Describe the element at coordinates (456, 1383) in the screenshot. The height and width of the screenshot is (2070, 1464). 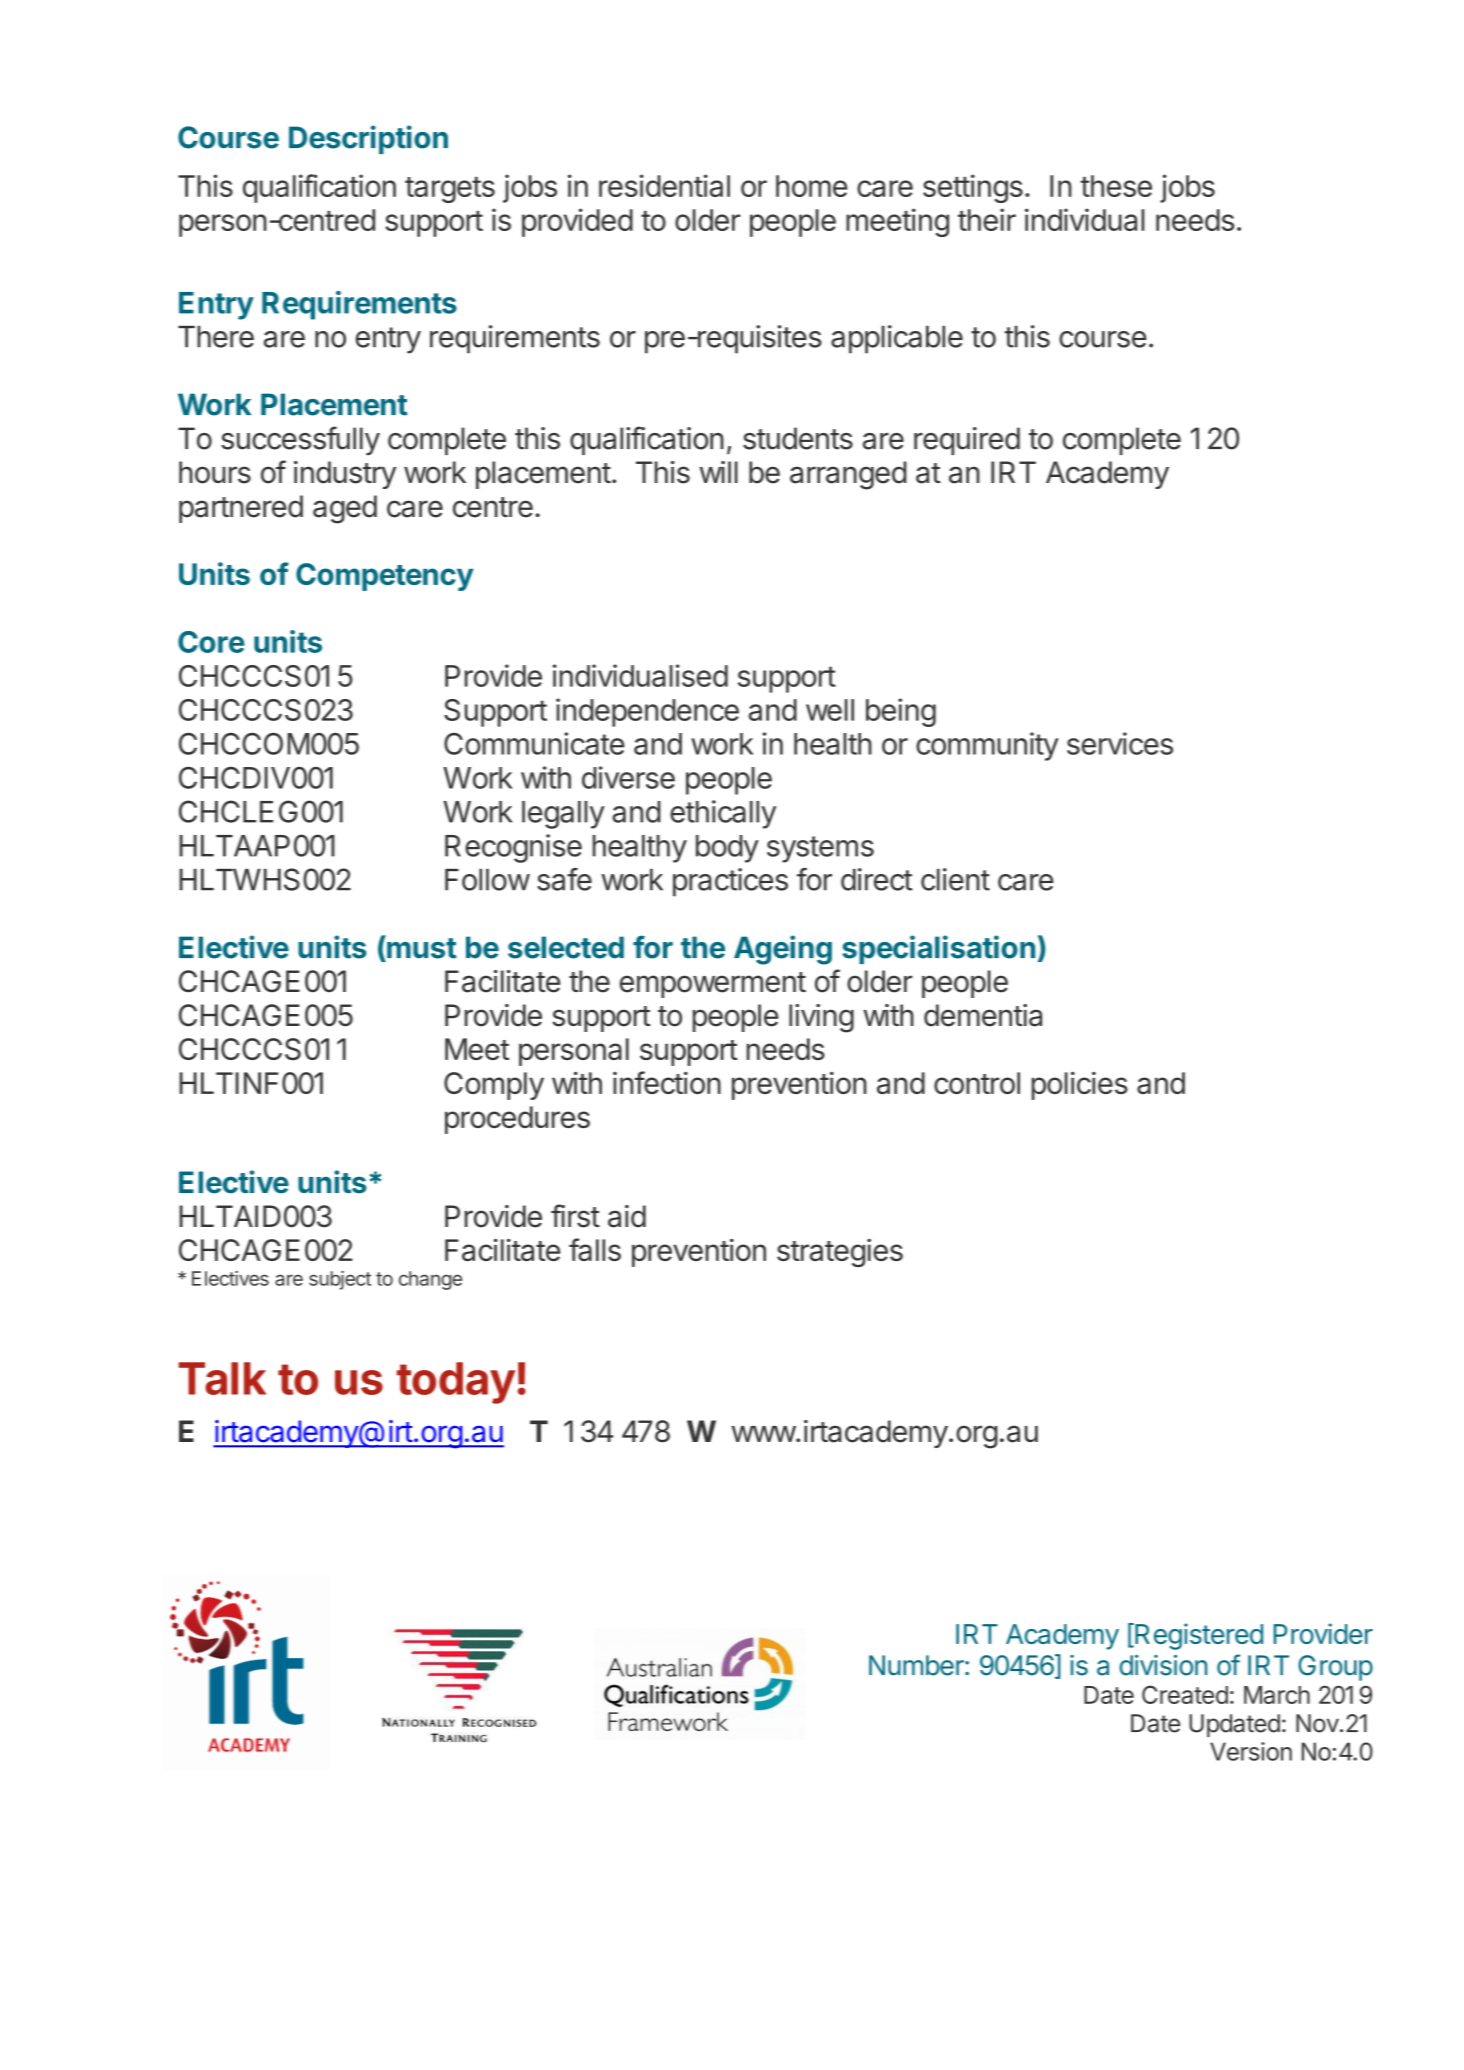
I see `today` at that location.
